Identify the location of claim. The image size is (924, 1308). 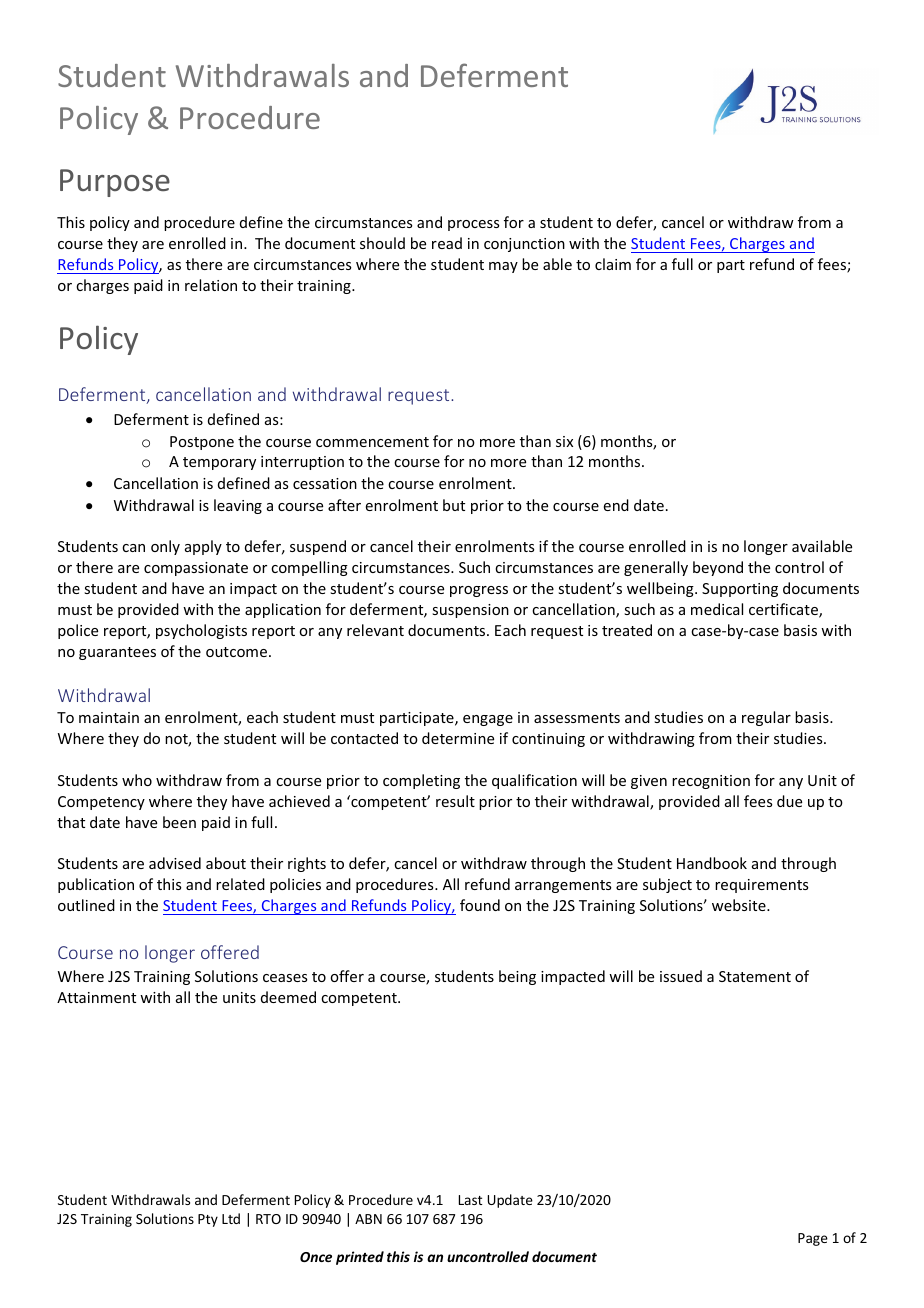
(613, 264).
